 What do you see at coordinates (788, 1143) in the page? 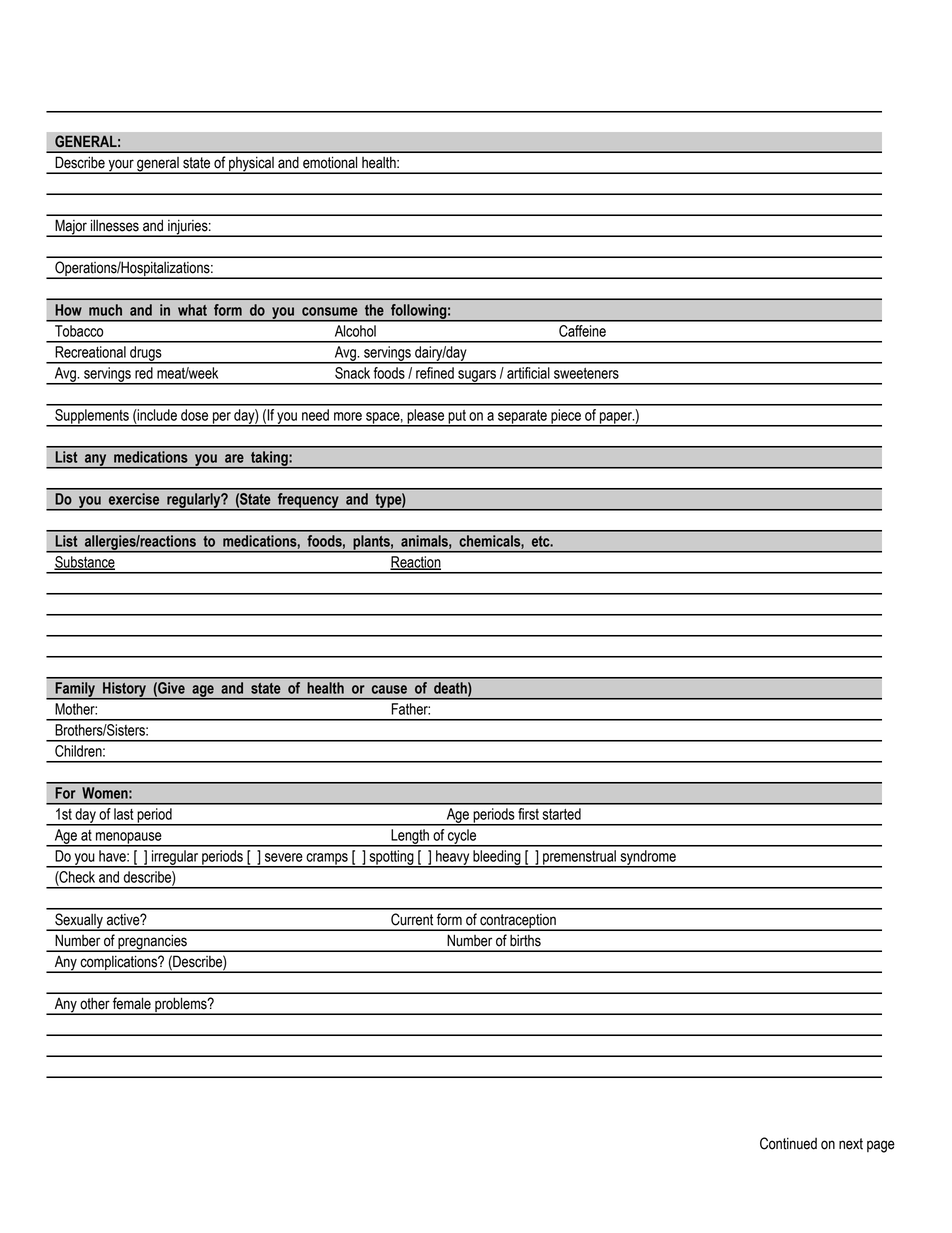
I see `Continued` at bounding box center [788, 1143].
